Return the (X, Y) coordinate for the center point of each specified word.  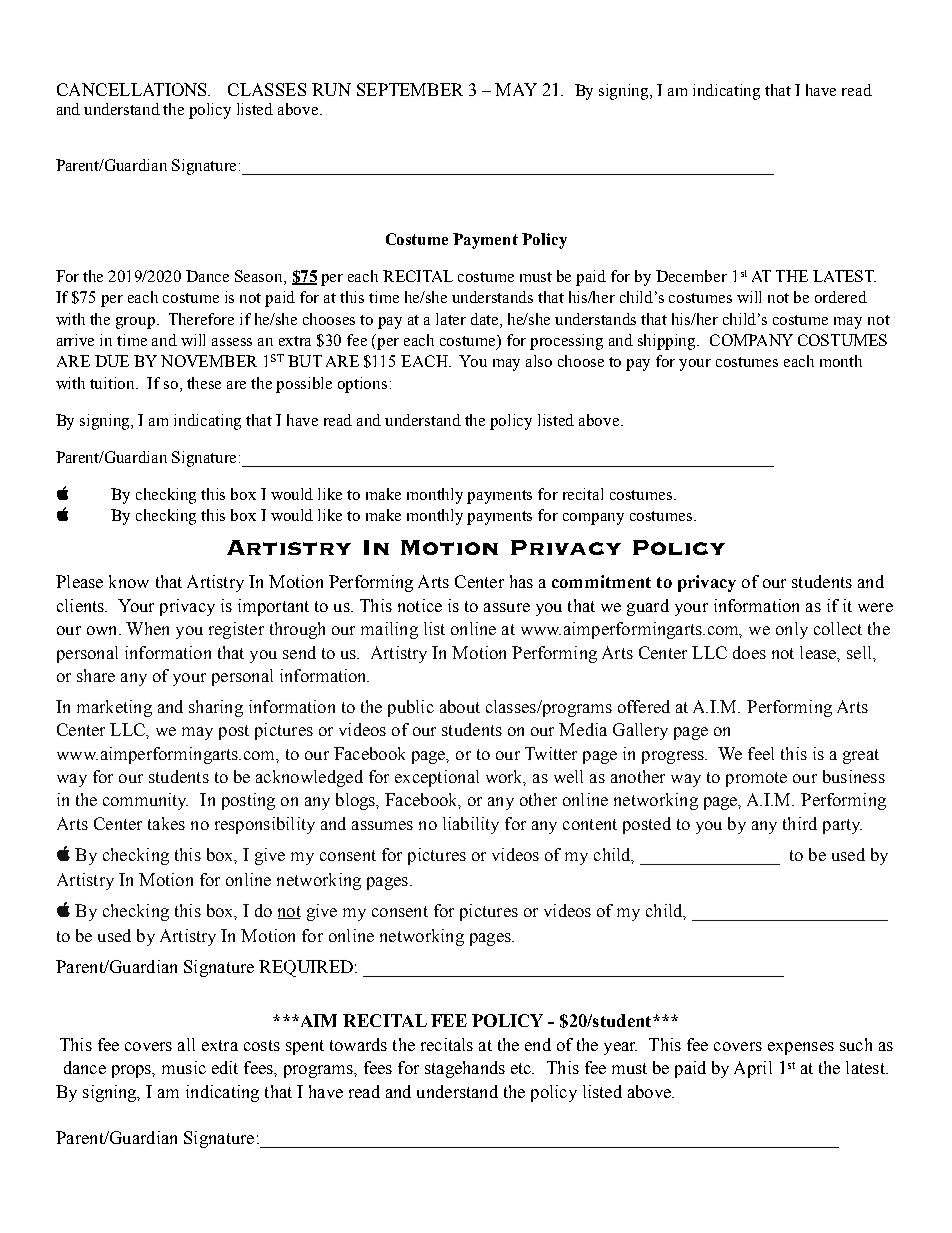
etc (522, 1068)
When (147, 628)
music (184, 1067)
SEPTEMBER (410, 89)
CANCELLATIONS (133, 89)
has (521, 581)
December (691, 276)
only (792, 630)
